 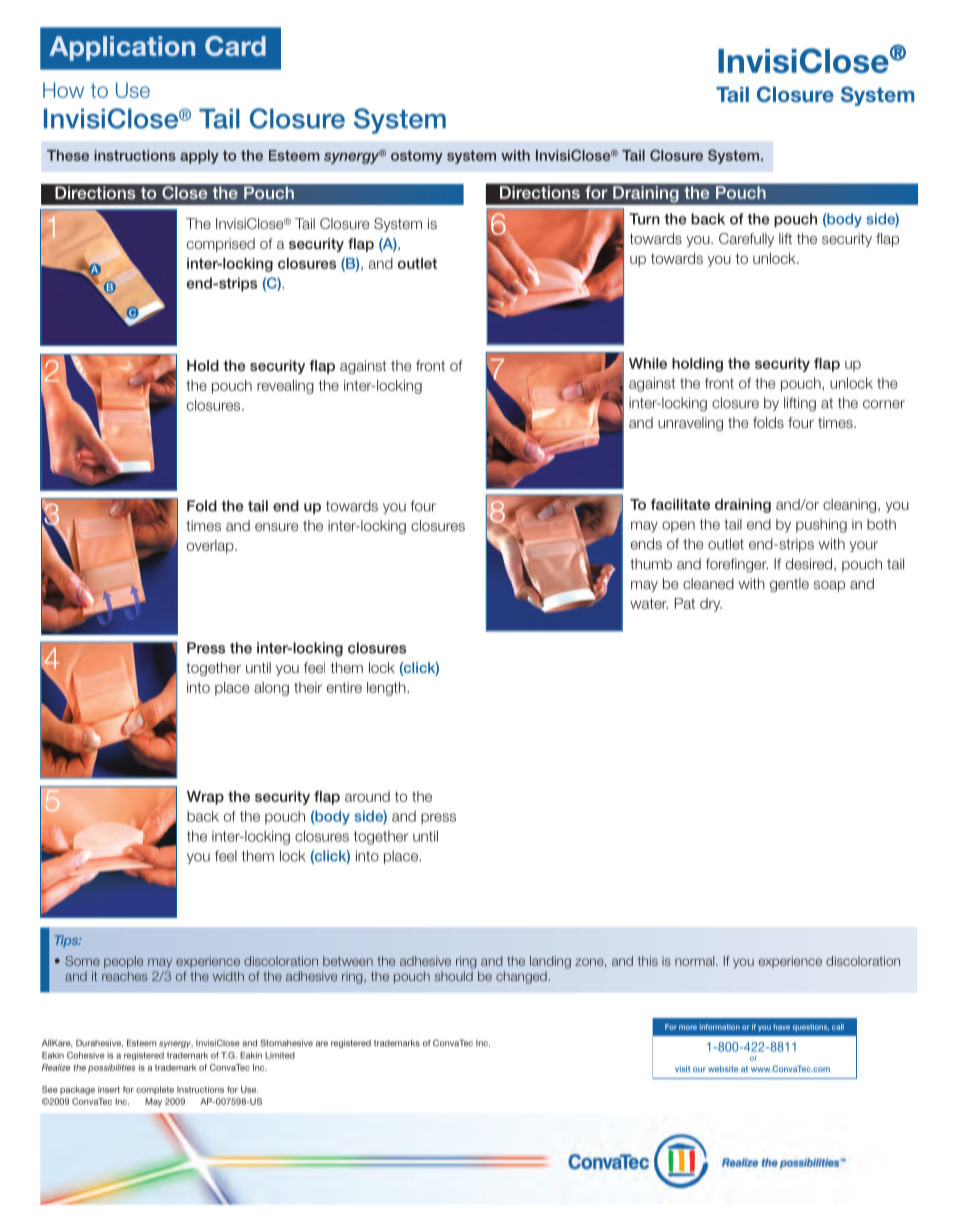 What do you see at coordinates (122, 48) in the screenshot?
I see `Application` at bounding box center [122, 48].
